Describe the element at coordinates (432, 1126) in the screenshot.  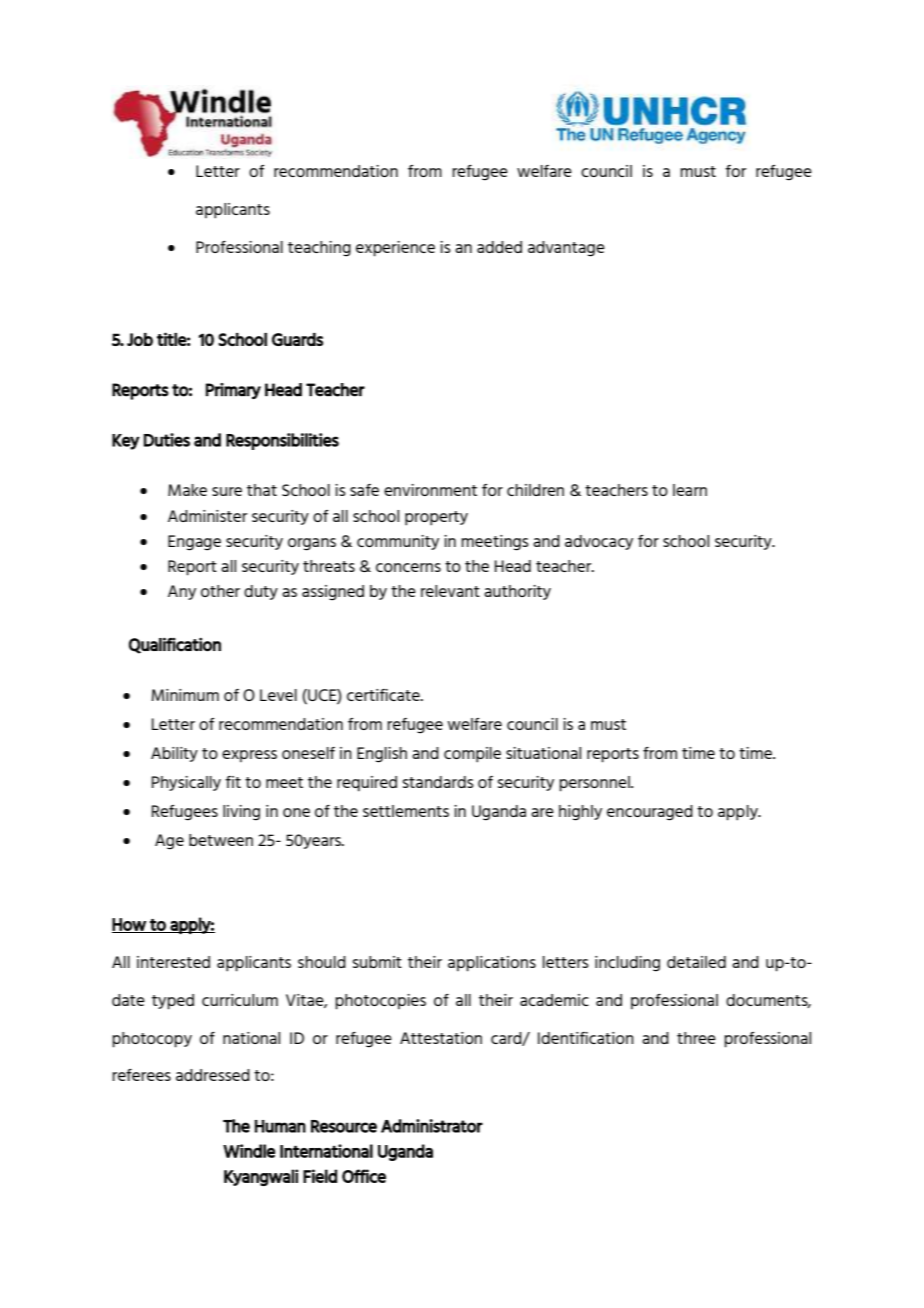
I see `Administrator` at that location.
